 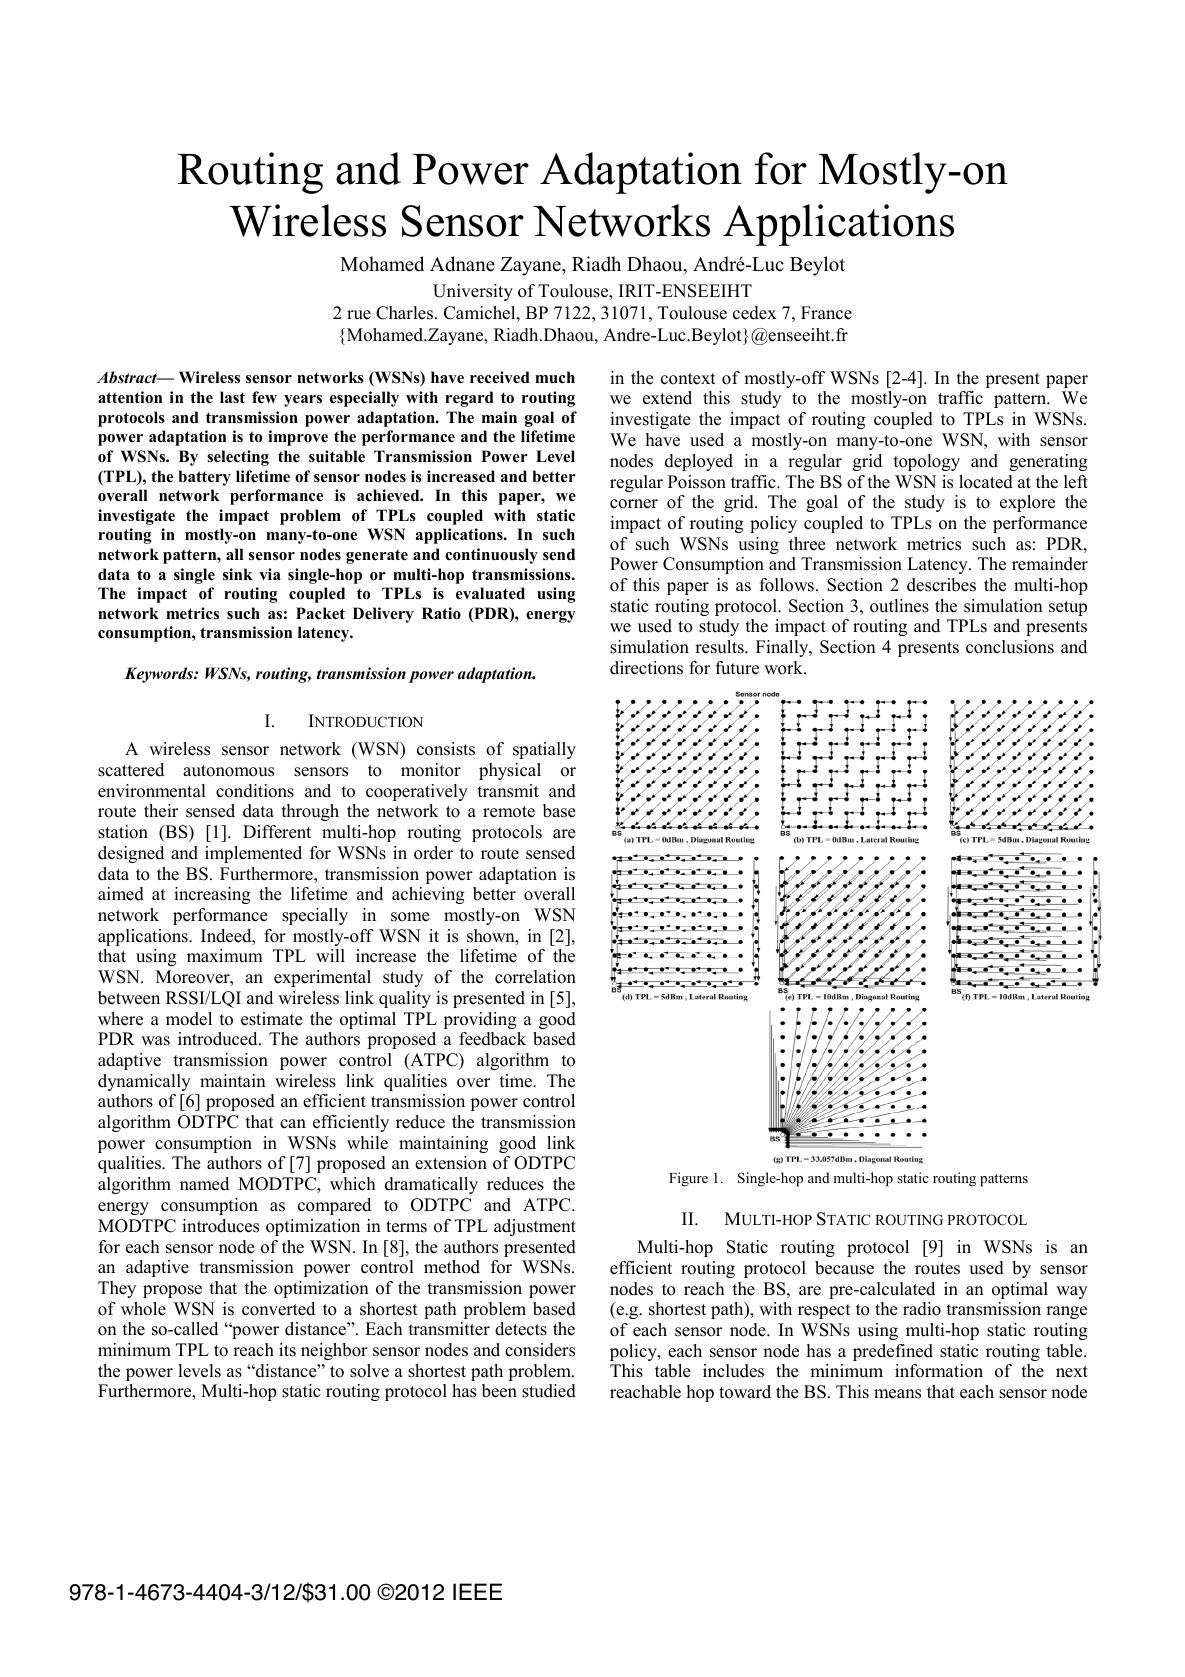 What do you see at coordinates (232, 397) in the document?
I see `last` at bounding box center [232, 397].
